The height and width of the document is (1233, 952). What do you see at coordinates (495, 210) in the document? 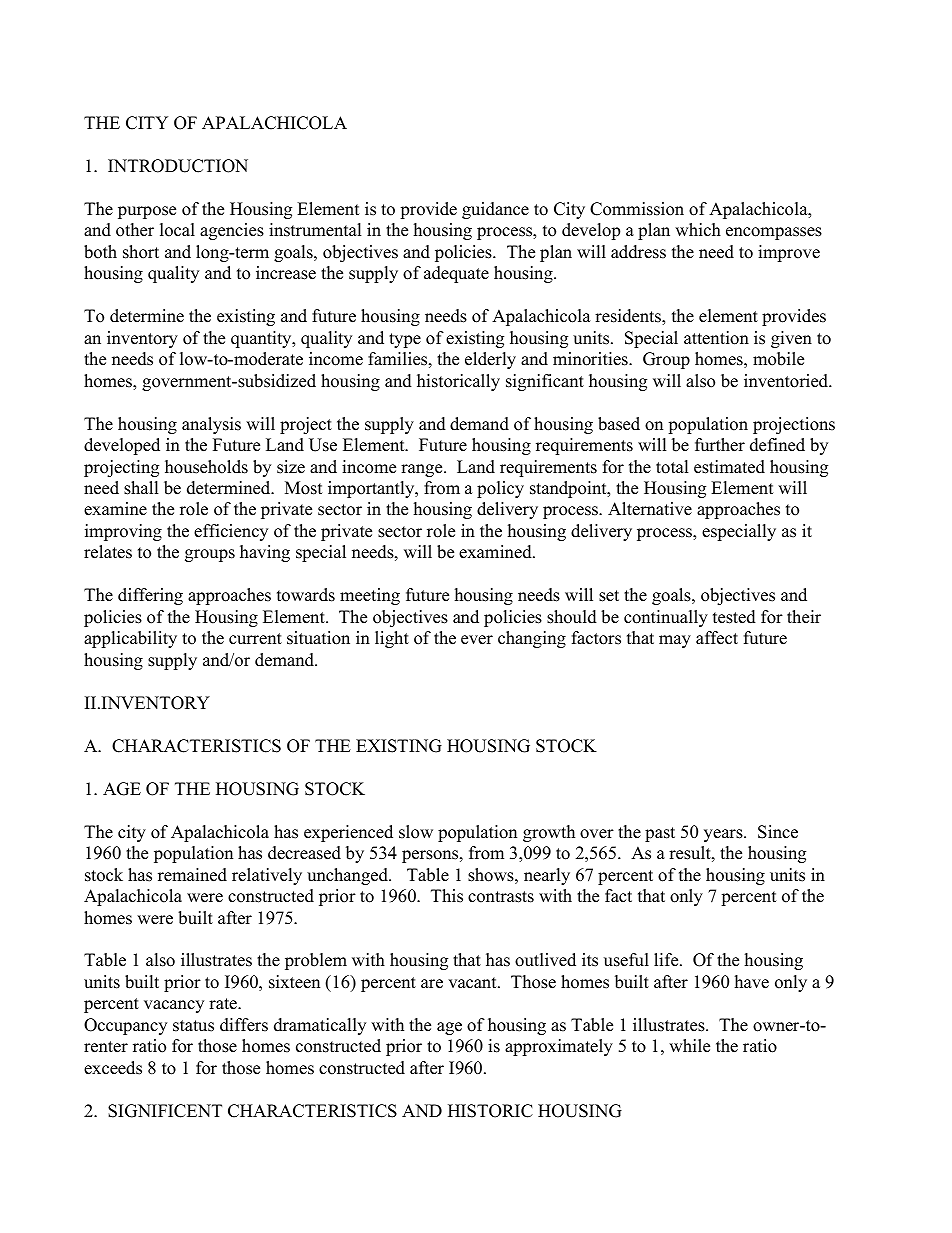
I see `guidance` at bounding box center [495, 210].
